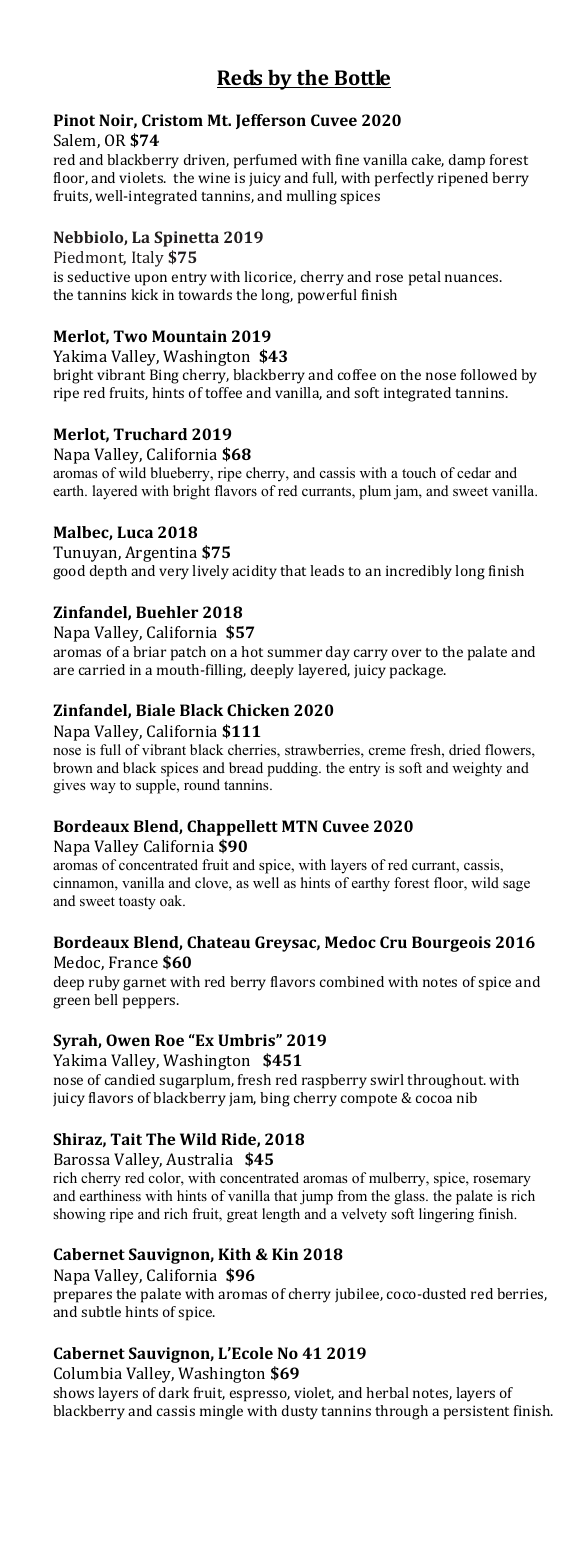 The width and height of the image is (586, 1568). I want to click on Luca, so click(135, 532).
